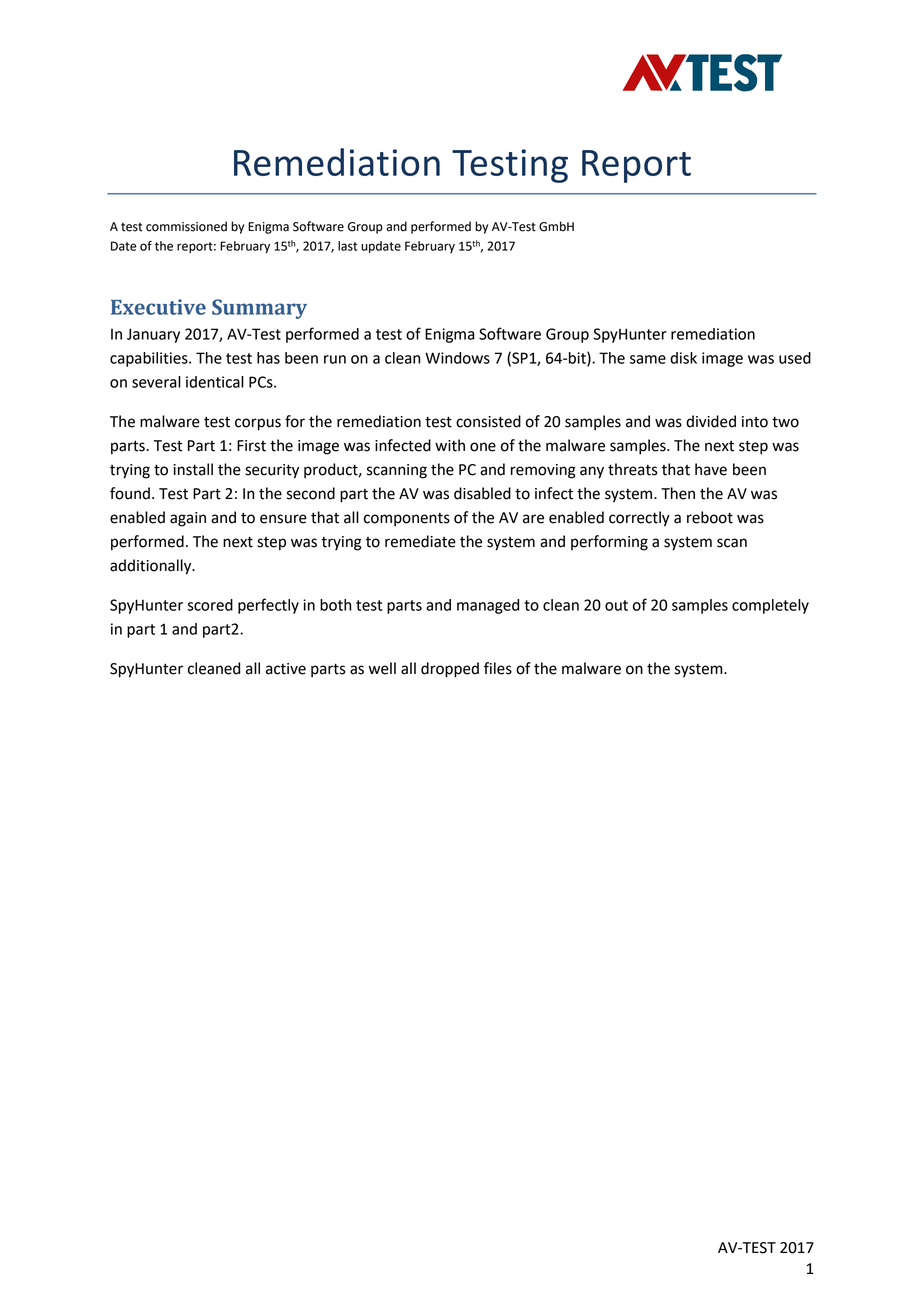 Image resolution: width=924 pixels, height=1308 pixels. What do you see at coordinates (215, 382) in the screenshot?
I see `identical` at bounding box center [215, 382].
